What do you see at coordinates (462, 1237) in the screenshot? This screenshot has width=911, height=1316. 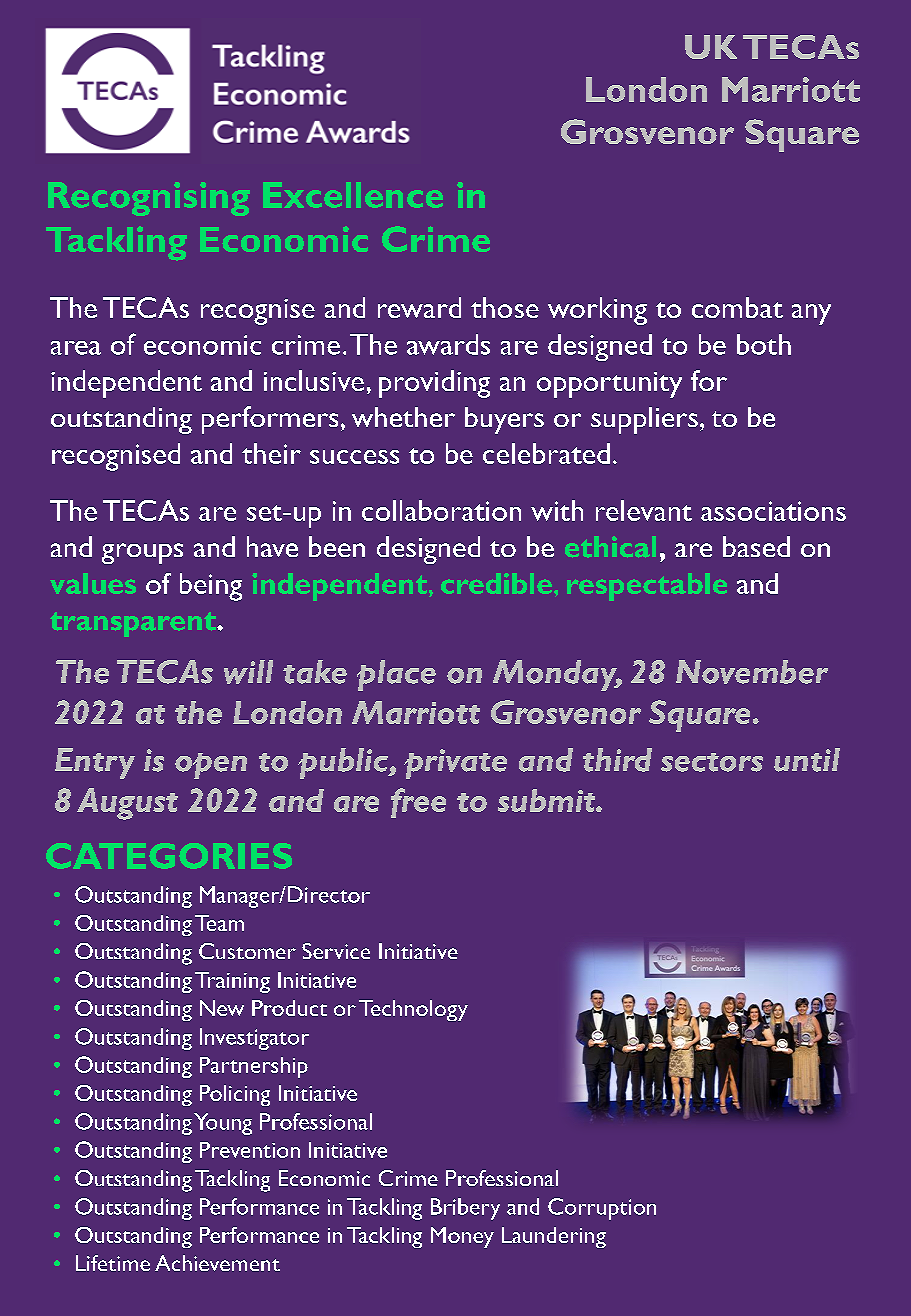 I see `Money` at bounding box center [462, 1237].
